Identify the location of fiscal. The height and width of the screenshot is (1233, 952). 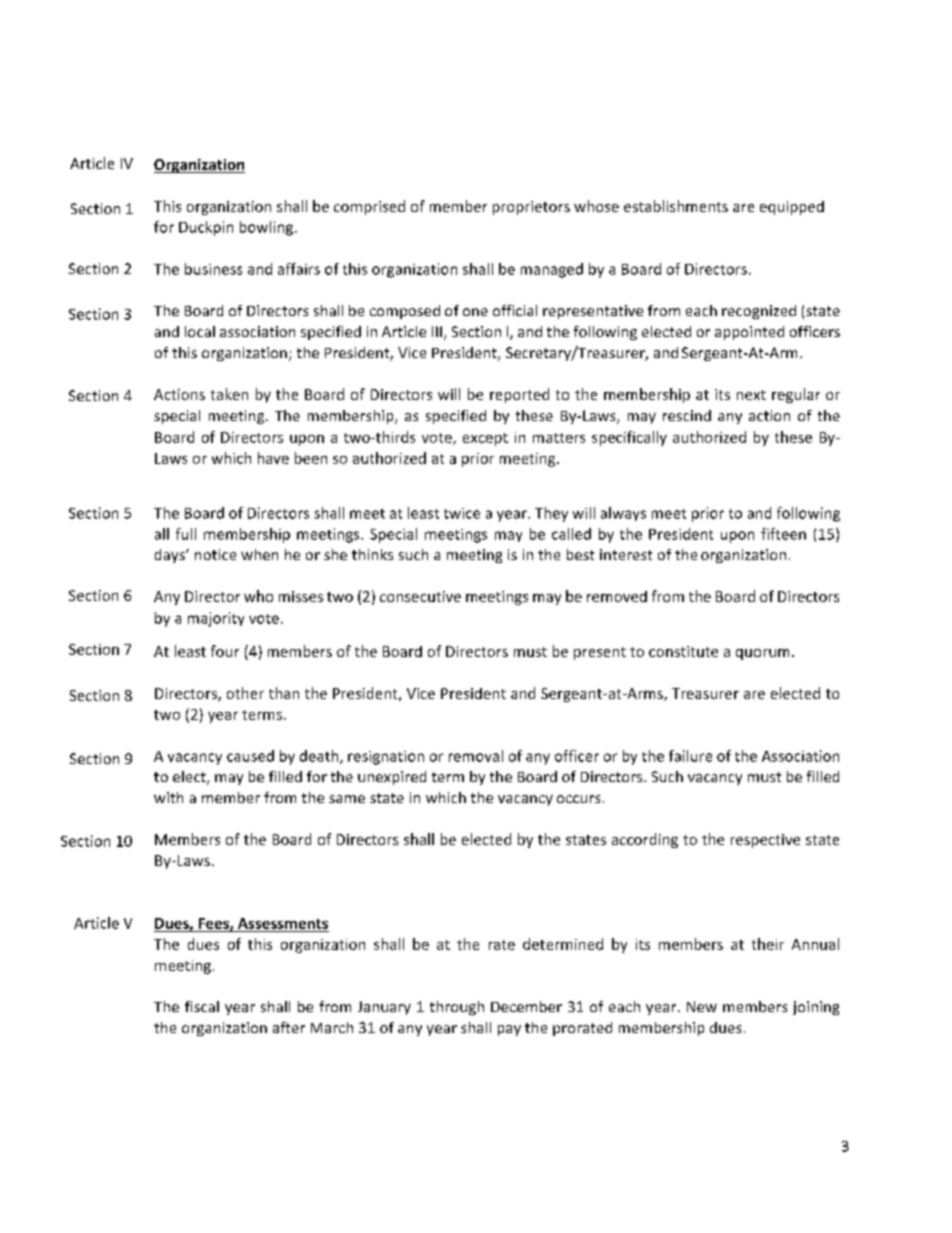
(202, 1006).
